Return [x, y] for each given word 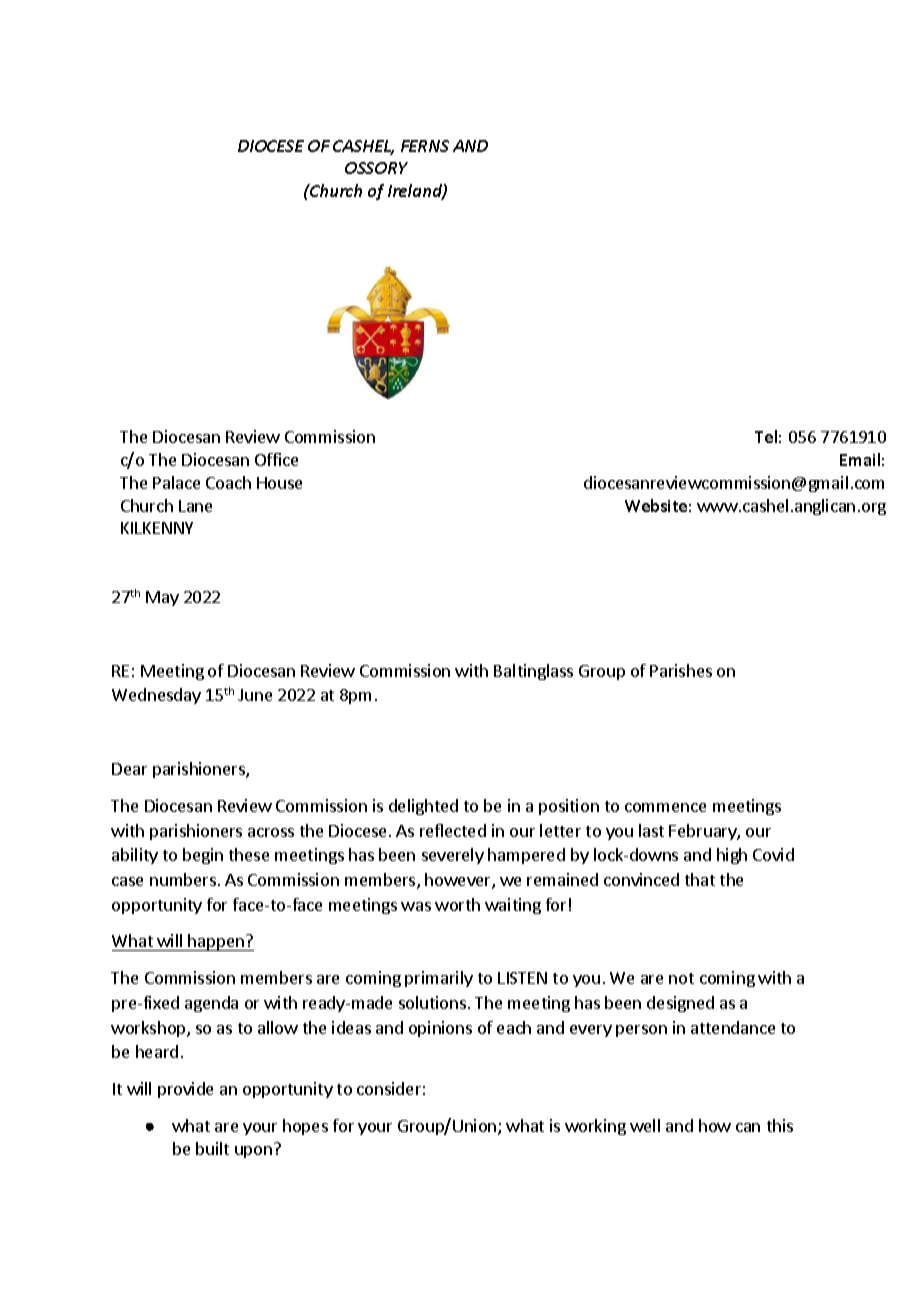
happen [216, 942]
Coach [228, 482]
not [681, 978]
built [212, 1148]
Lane [195, 506]
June [255, 695]
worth [457, 904]
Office [276, 459]
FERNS [425, 146]
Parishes [681, 670]
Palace [176, 482]
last [651, 830]
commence [665, 807]
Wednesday [156, 696]
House [279, 483]
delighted [423, 807]
